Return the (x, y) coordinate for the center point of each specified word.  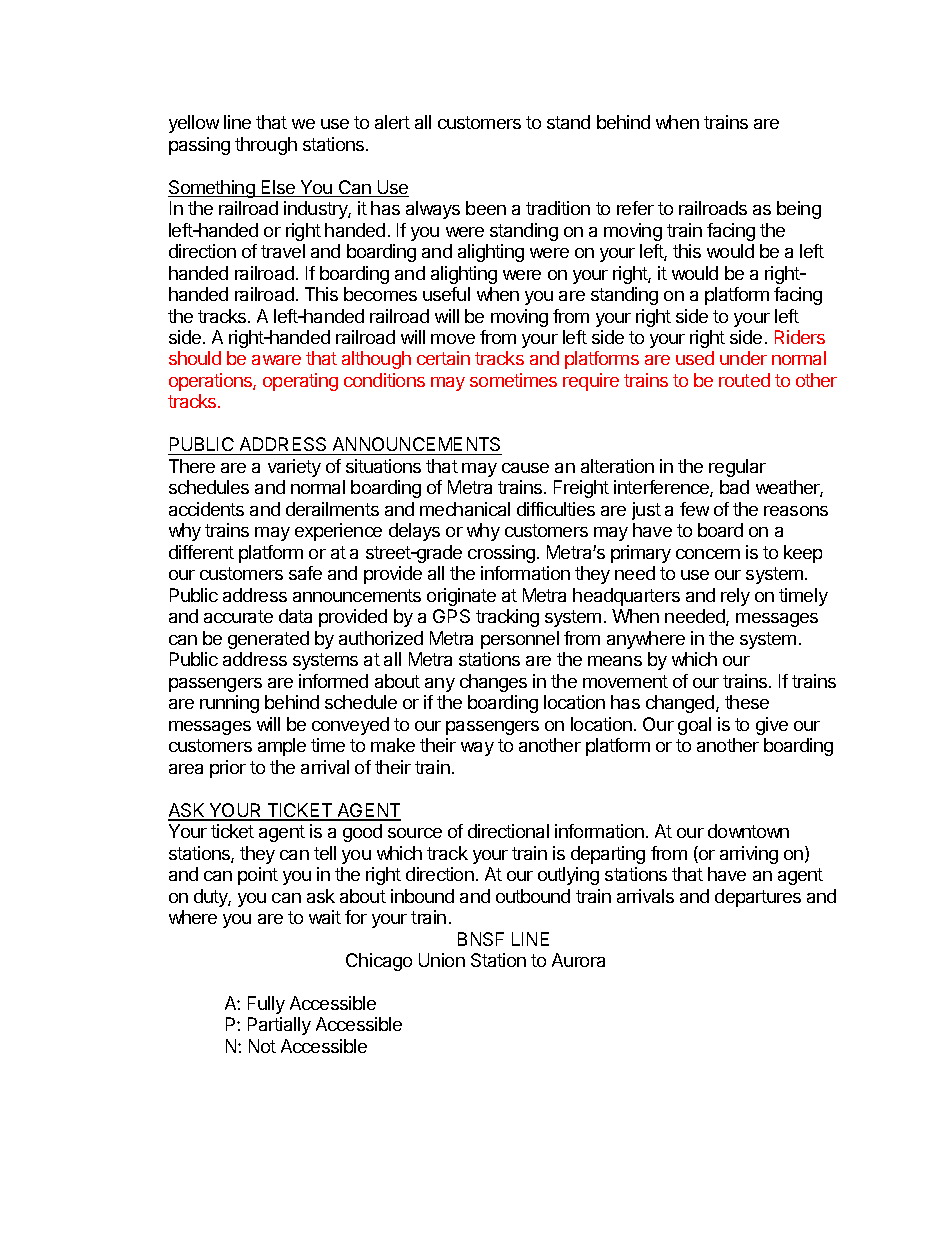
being (799, 210)
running (229, 704)
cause (525, 468)
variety (294, 468)
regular (737, 468)
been (486, 208)
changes (493, 683)
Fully (266, 1005)
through (266, 146)
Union (442, 960)
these (747, 702)
